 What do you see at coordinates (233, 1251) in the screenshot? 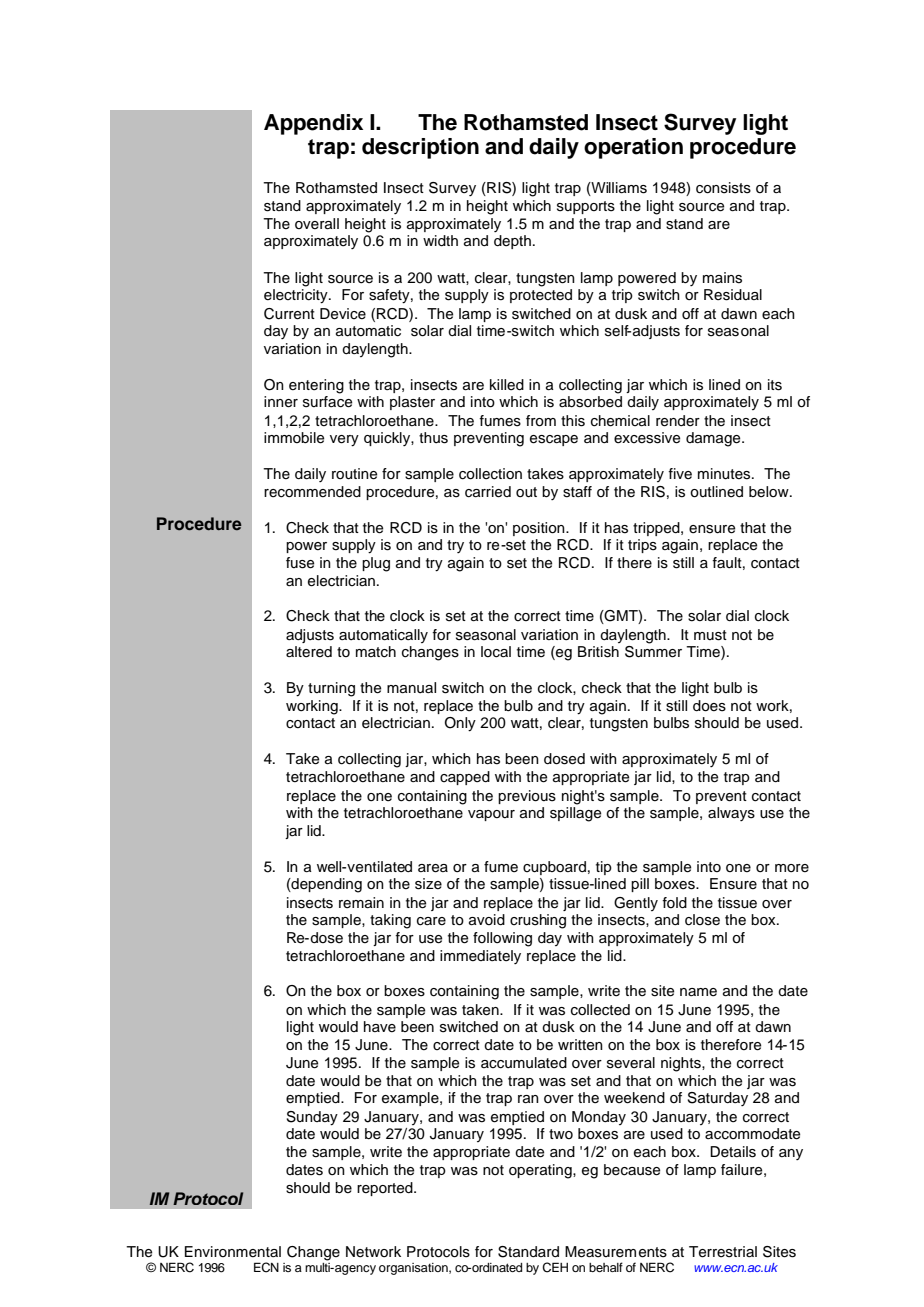
I see `Environmental` at bounding box center [233, 1251].
